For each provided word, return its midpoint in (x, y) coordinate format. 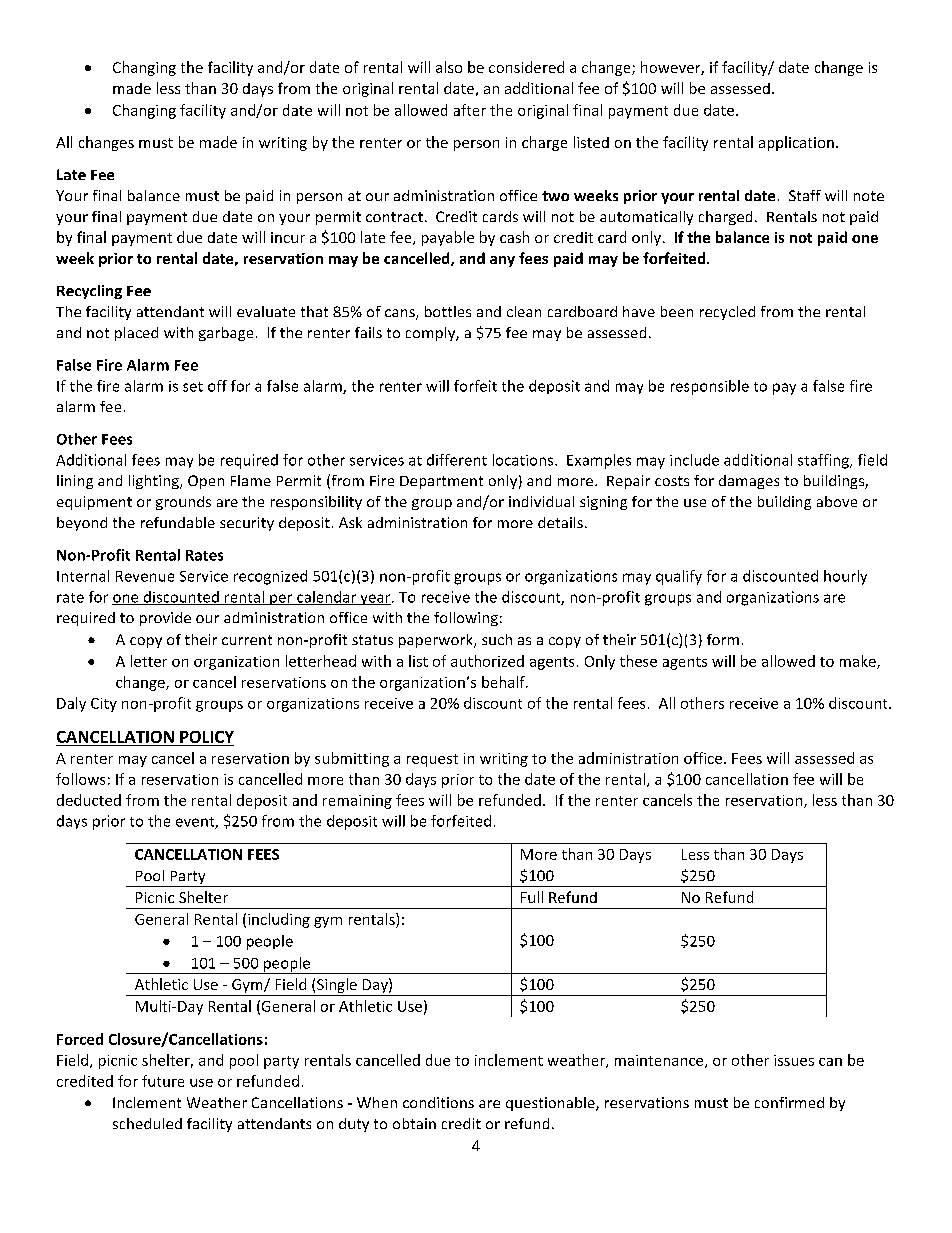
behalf (504, 682)
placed (136, 334)
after (470, 110)
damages (749, 482)
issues (794, 1060)
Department (441, 482)
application (796, 143)
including (279, 920)
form (723, 639)
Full (532, 897)
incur (288, 237)
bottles (448, 311)
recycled (727, 313)
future (163, 1081)
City (104, 705)
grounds (183, 503)
